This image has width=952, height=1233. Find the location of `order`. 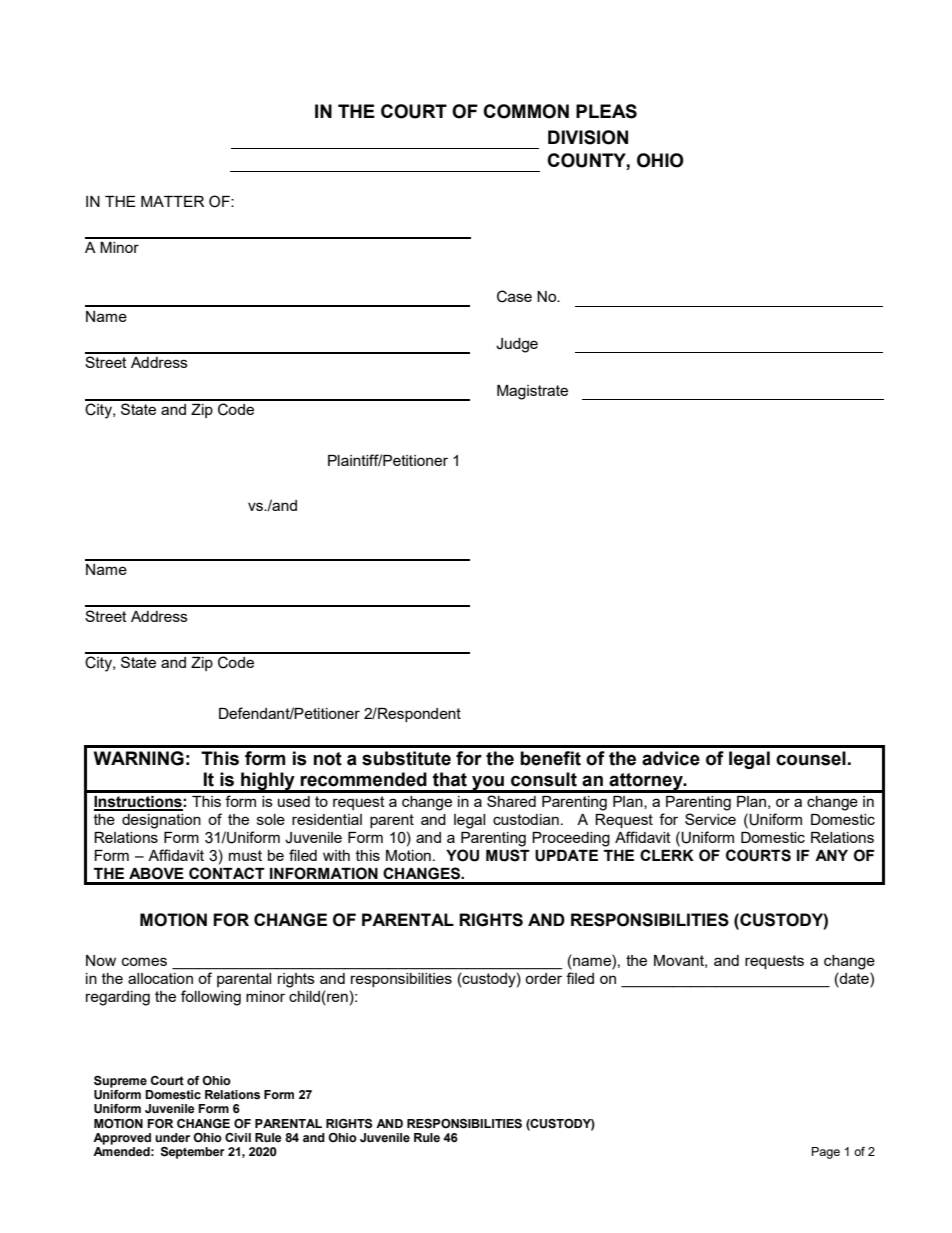

order is located at coordinates (543, 978).
